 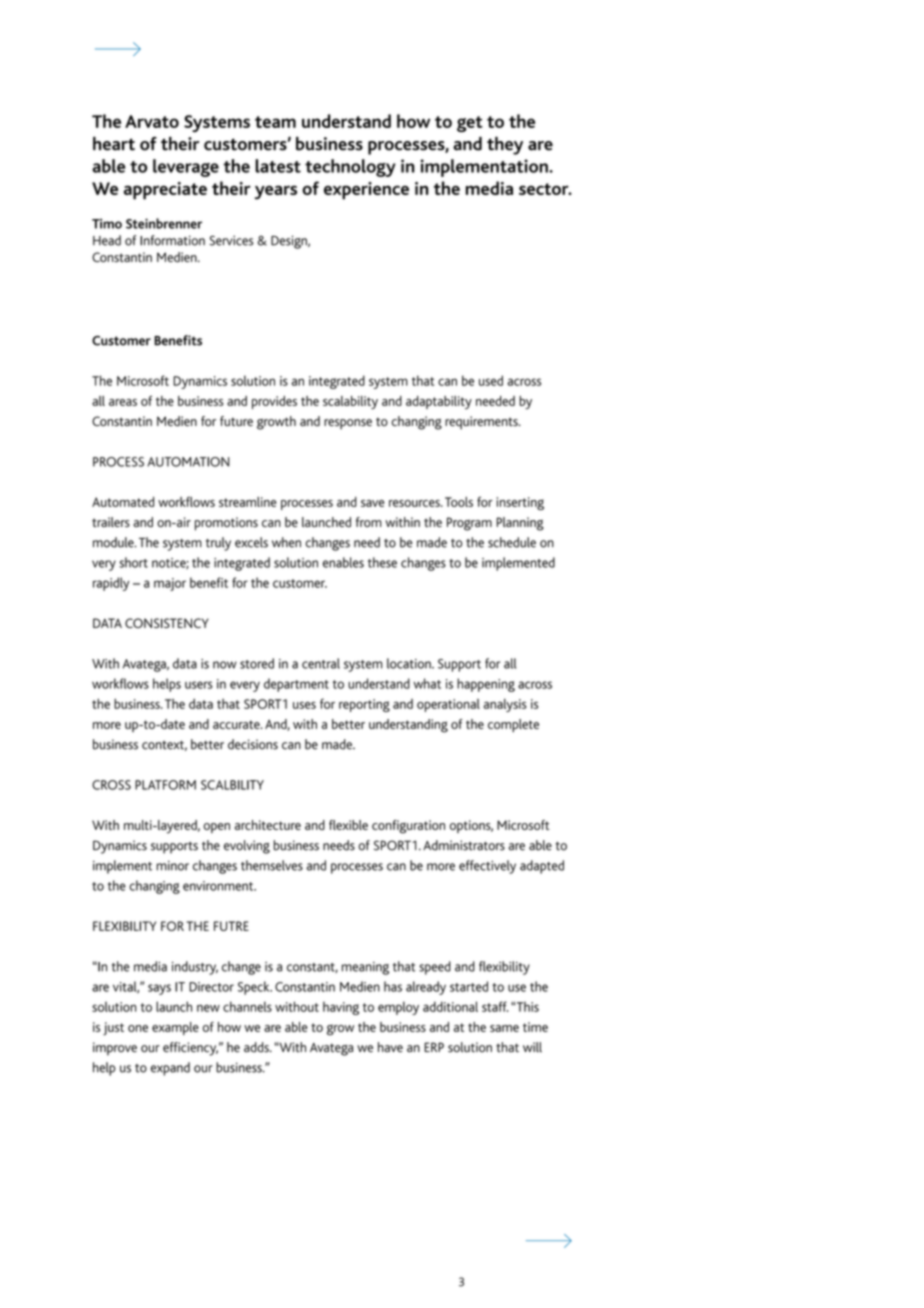 I want to click on example, so click(x=175, y=1028).
